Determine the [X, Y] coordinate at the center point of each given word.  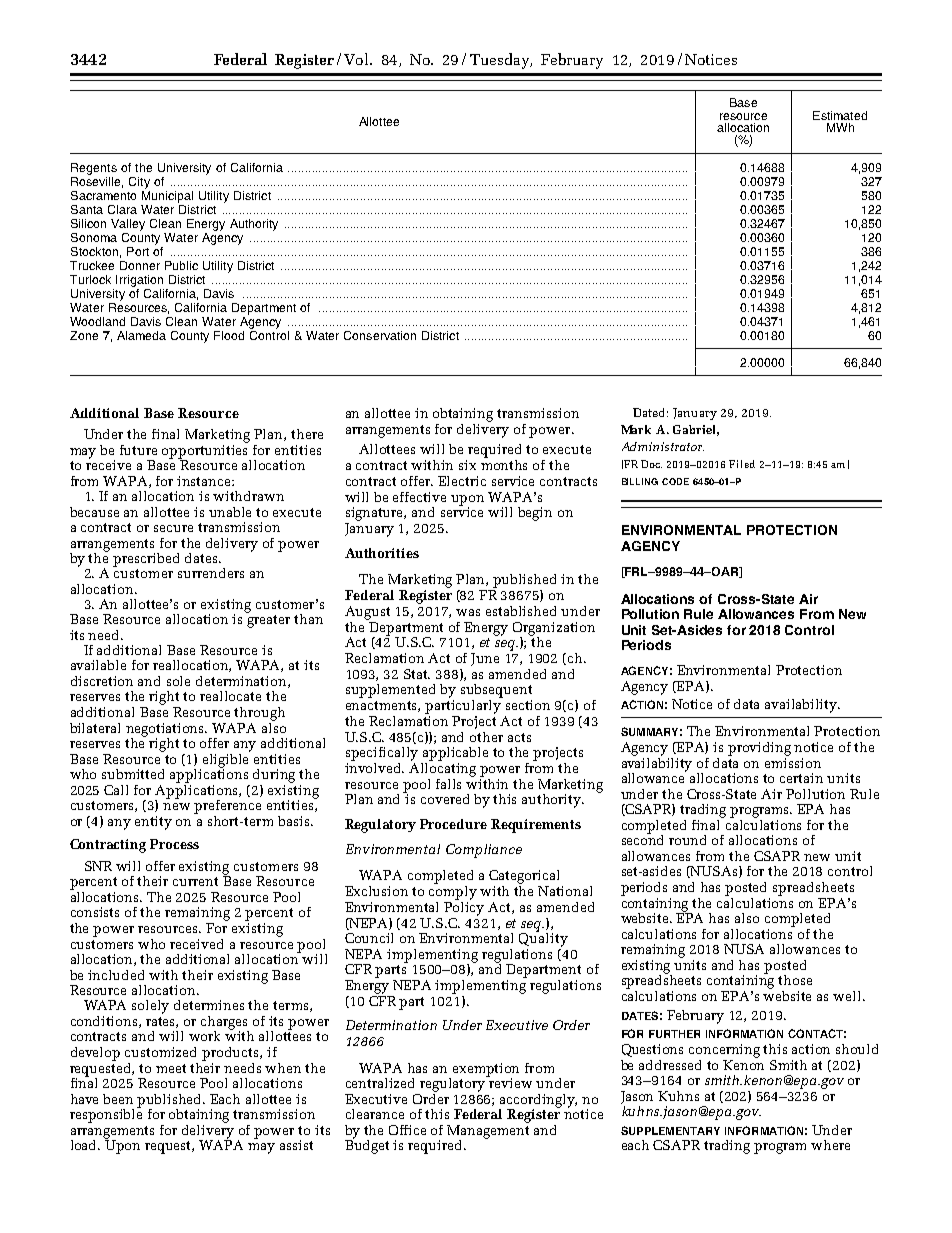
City [139, 183]
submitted [133, 774]
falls [448, 784]
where [830, 1145]
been [118, 1099]
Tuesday [500, 61]
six [467, 465]
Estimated [840, 115]
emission [793, 761]
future [138, 450]
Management [488, 1133]
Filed [742, 464]
